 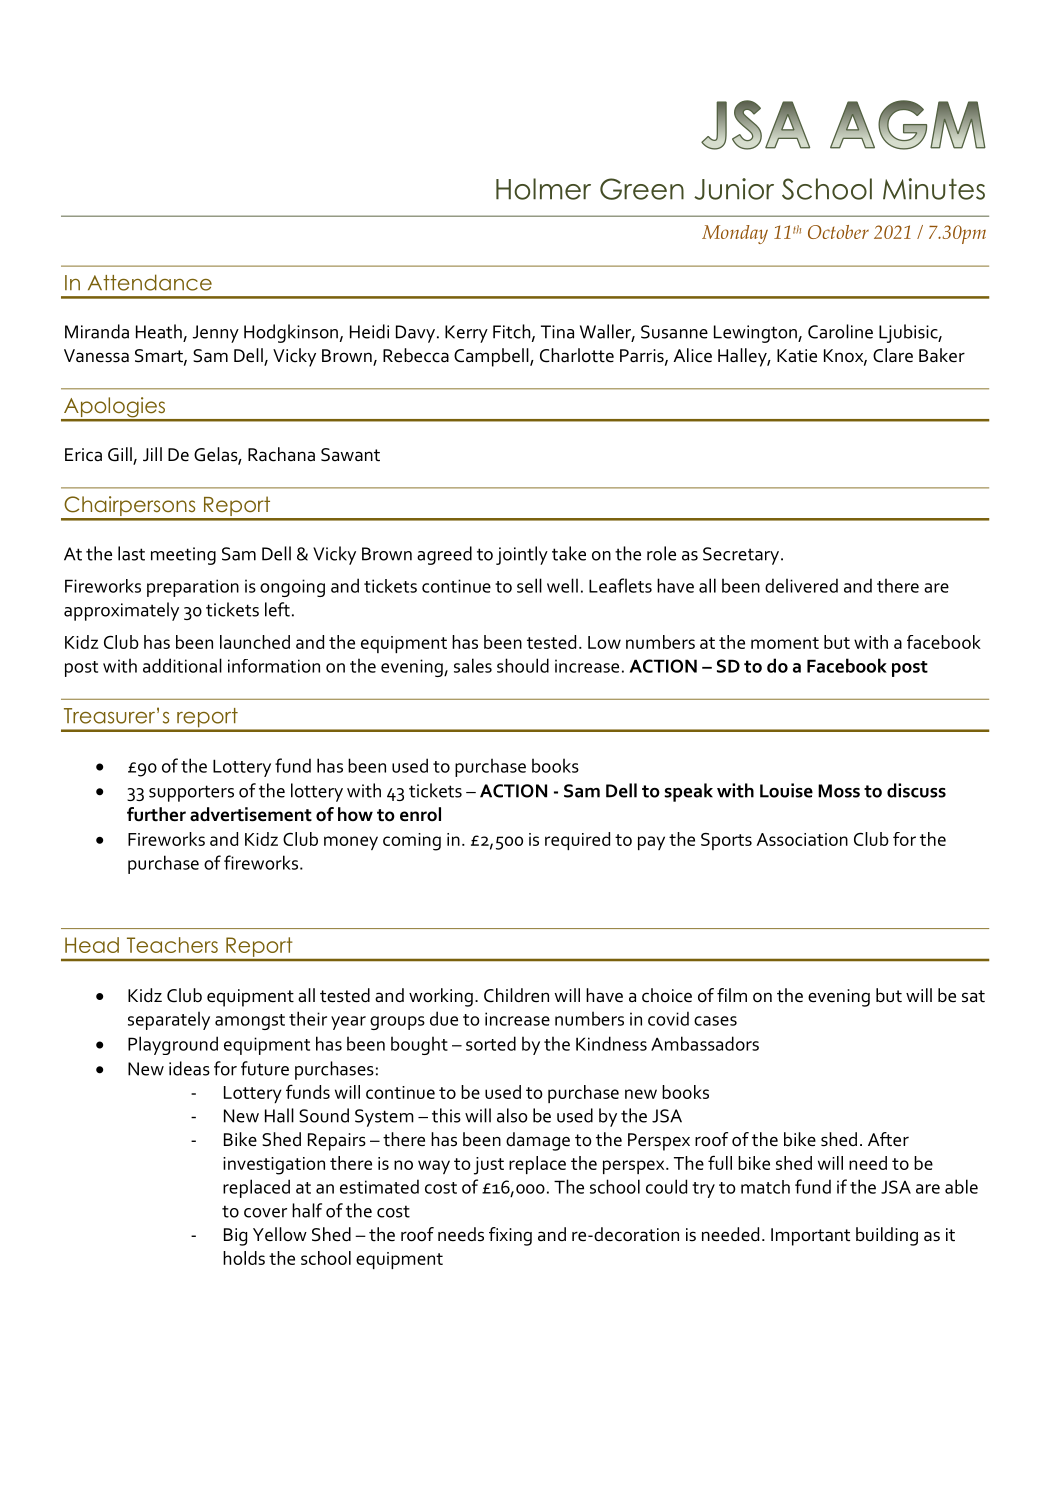 What do you see at coordinates (522, 555) in the screenshot?
I see `jointly` at bounding box center [522, 555].
